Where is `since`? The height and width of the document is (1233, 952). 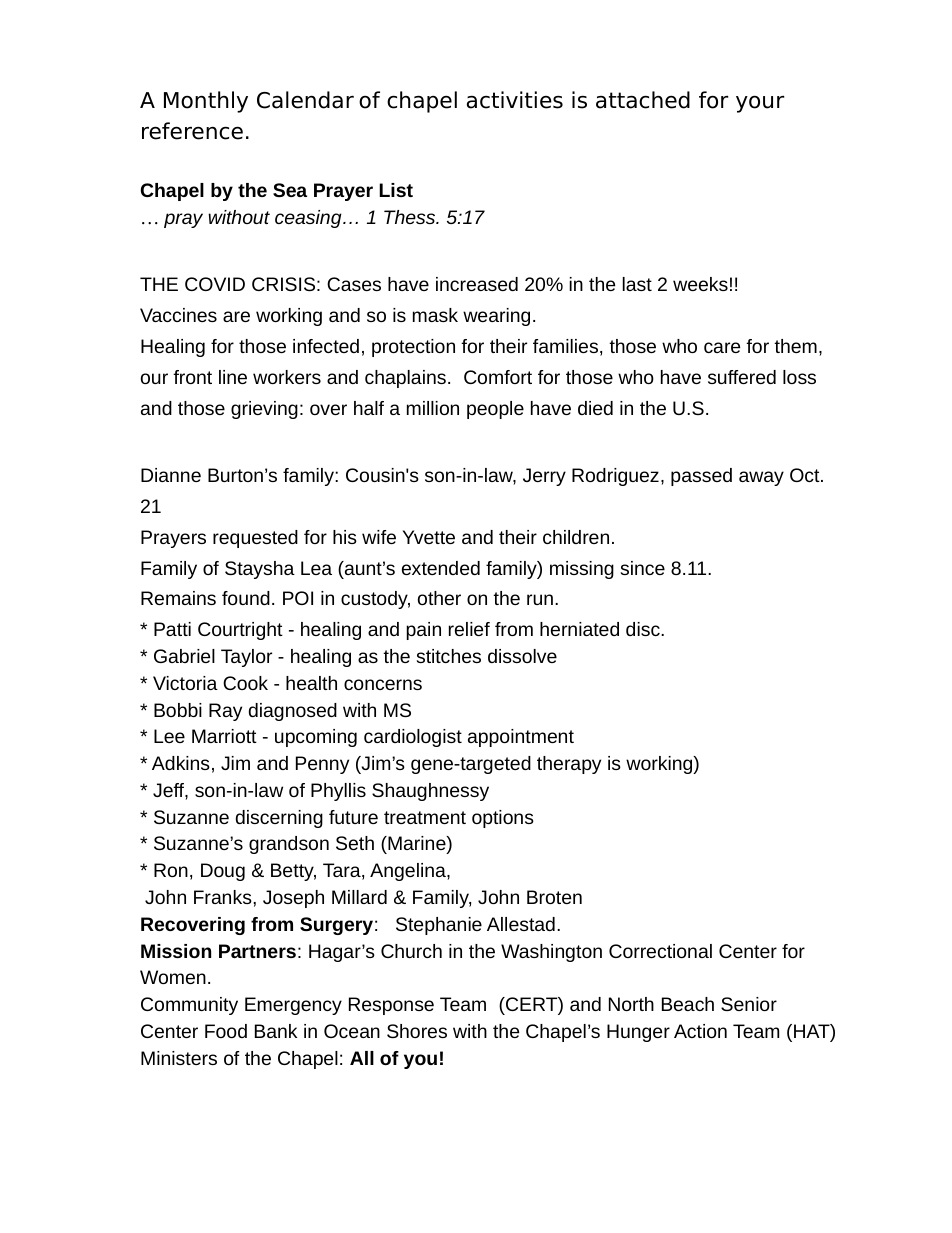 since is located at coordinates (643, 568).
